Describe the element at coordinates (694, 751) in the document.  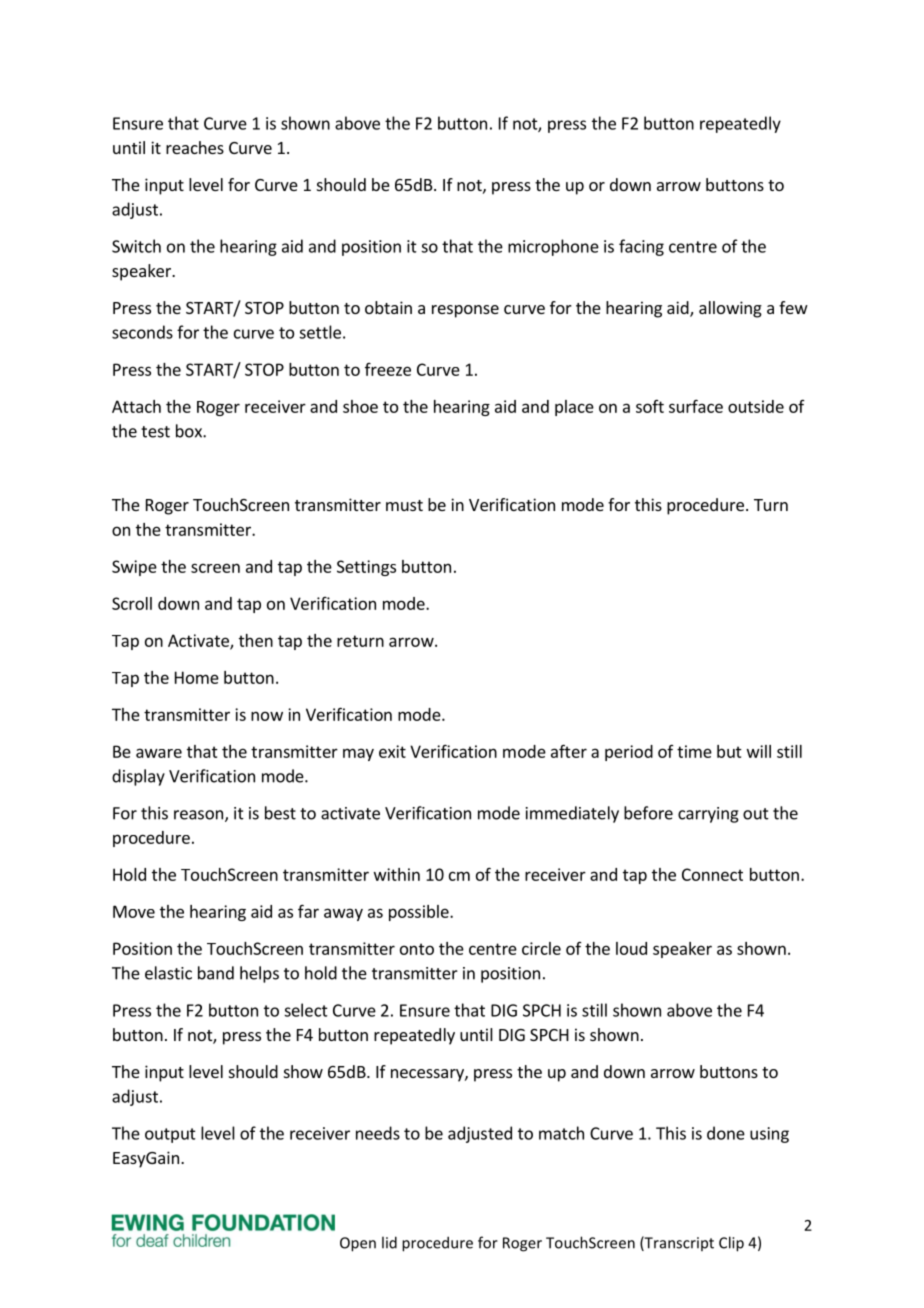
I see `time` at that location.
